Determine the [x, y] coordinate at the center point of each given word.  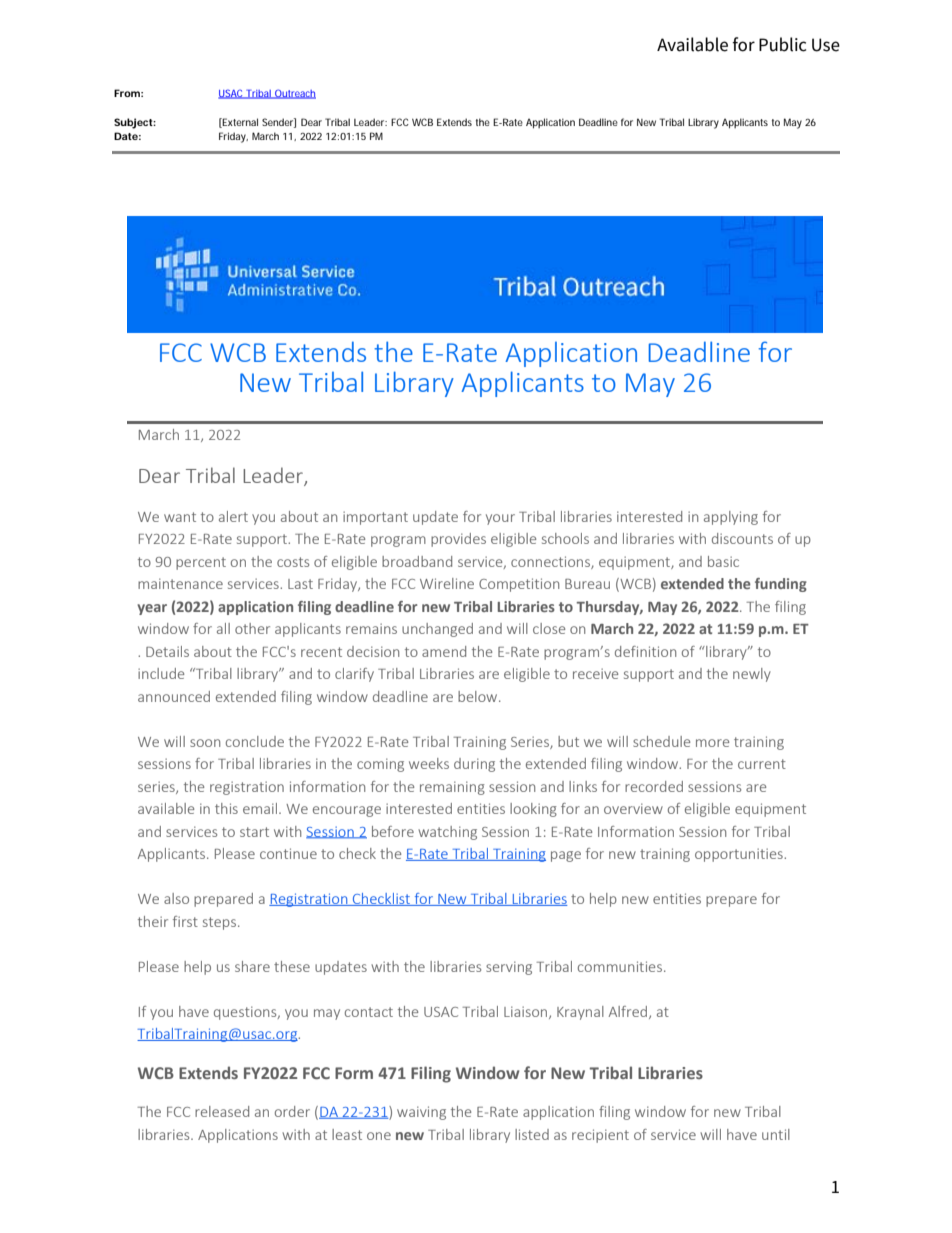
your [500, 519]
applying [731, 518]
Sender [279, 123]
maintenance [180, 583]
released [222, 1111]
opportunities [740, 855]
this [226, 808]
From [128, 93]
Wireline [447, 583]
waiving [421, 1113]
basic [723, 561]
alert [233, 516]
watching [447, 833]
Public [782, 44]
